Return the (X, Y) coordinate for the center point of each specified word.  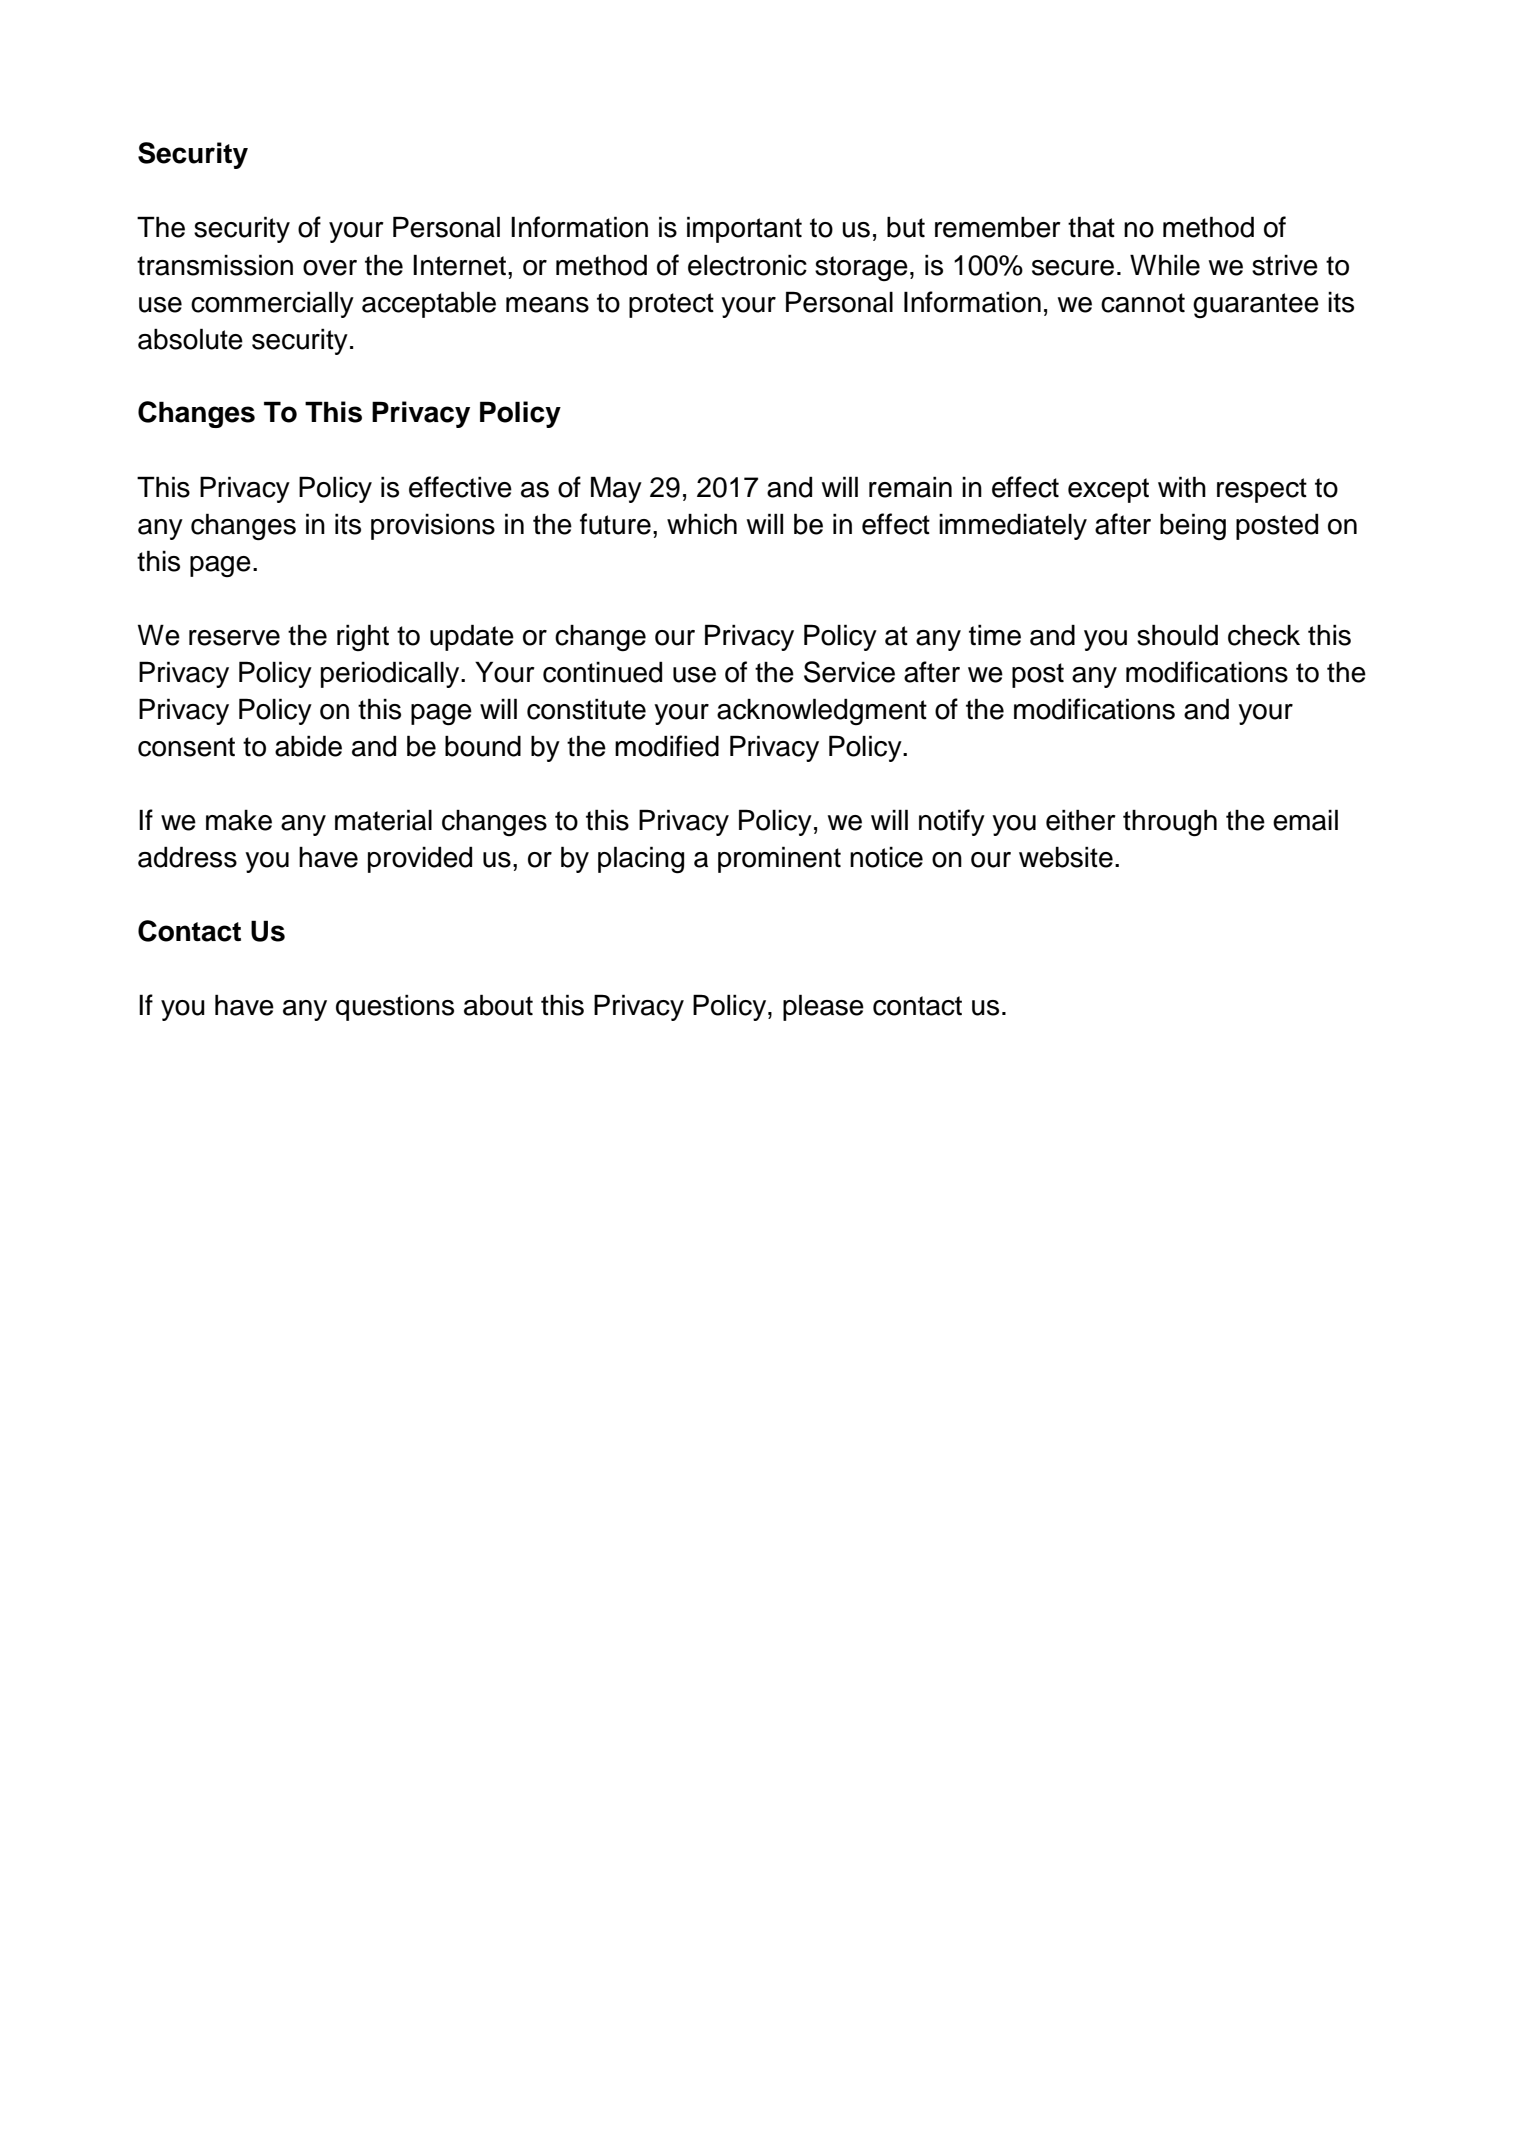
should (1177, 635)
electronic (747, 265)
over (330, 268)
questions (395, 1007)
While (1165, 265)
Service (849, 672)
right (363, 637)
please (823, 1007)
